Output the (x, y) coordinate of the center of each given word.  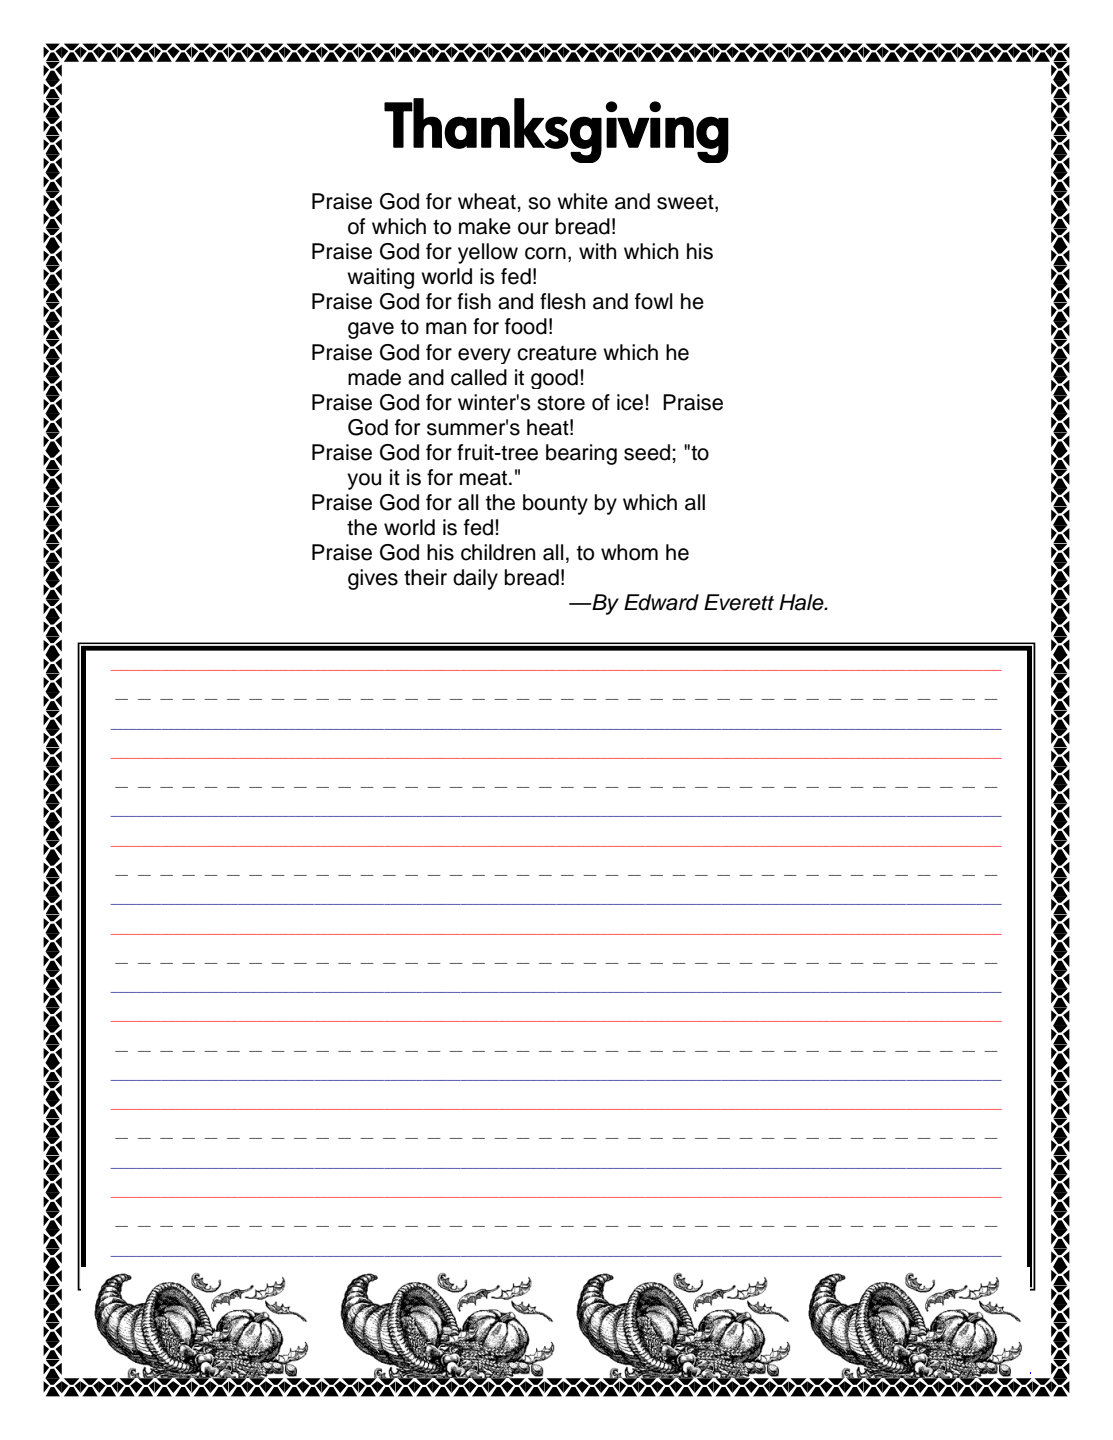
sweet (686, 203)
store (561, 403)
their (425, 577)
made (374, 377)
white (582, 201)
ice (630, 402)
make (485, 226)
